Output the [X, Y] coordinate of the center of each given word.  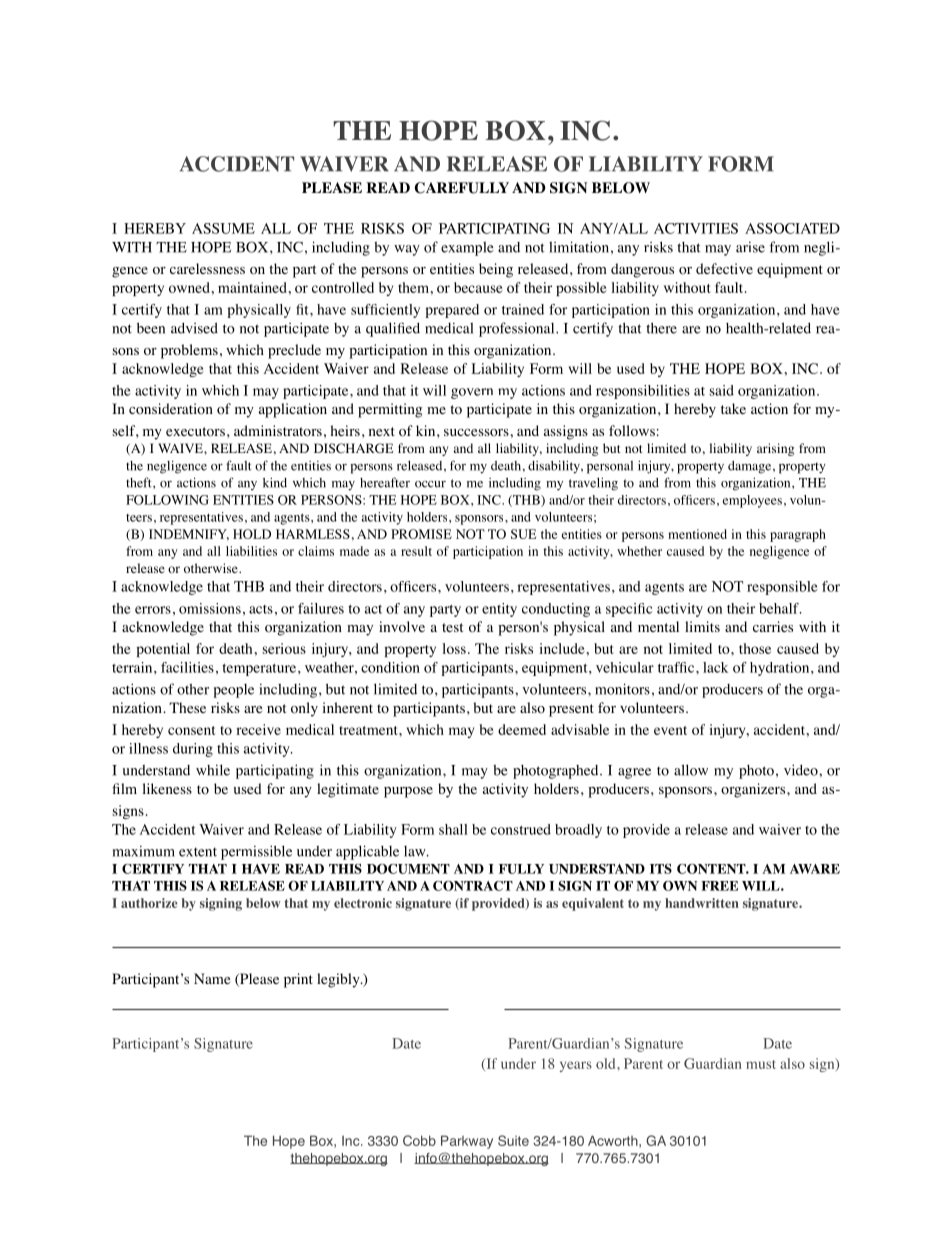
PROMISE [421, 534]
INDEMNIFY [189, 535]
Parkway [467, 1142]
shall [453, 829]
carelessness [207, 268]
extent [198, 852]
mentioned [697, 534]
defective [724, 268]
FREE [719, 886]
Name [212, 978]
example [467, 248]
